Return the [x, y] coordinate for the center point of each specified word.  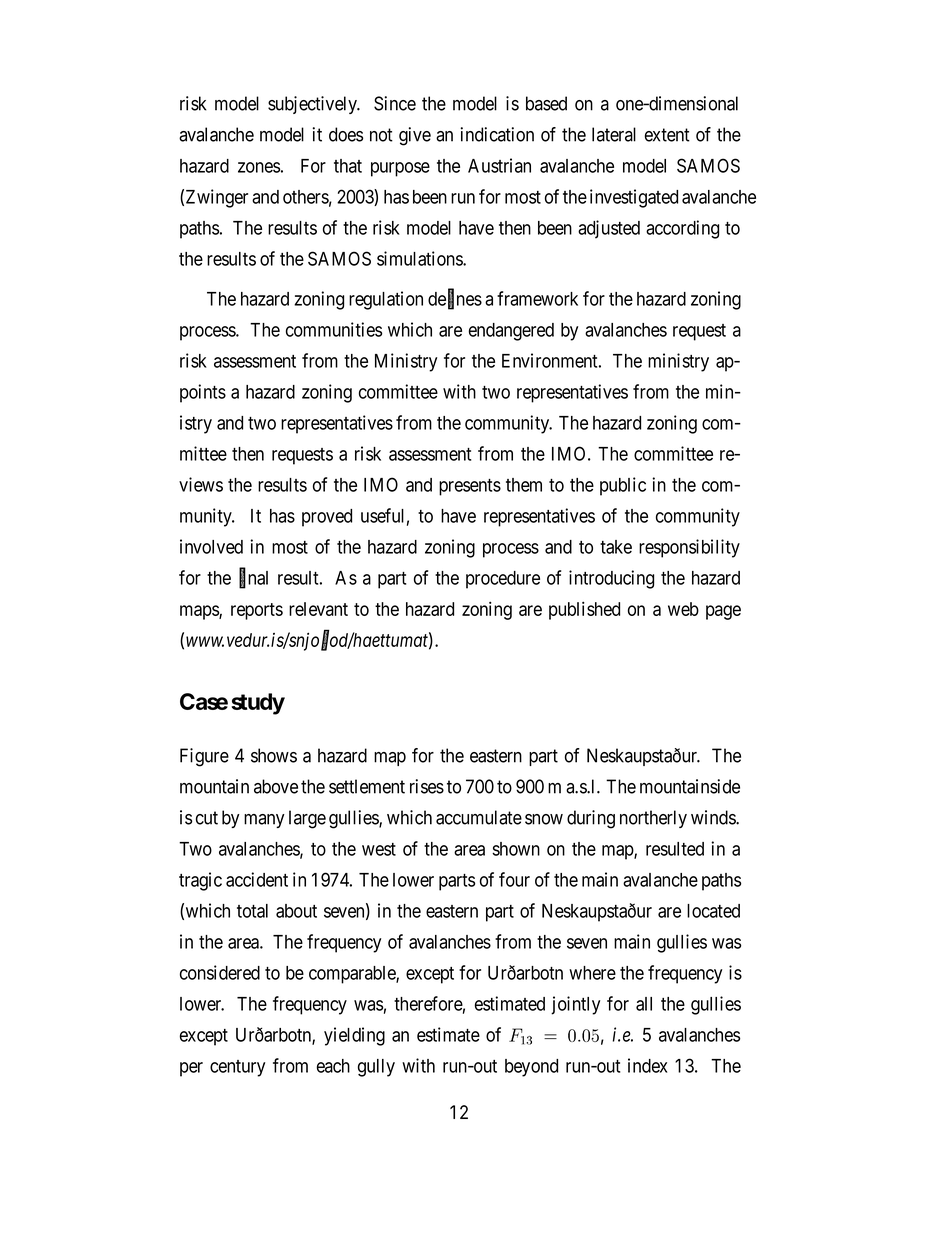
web [683, 609]
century [237, 1068]
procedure [503, 580]
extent [667, 135]
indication [497, 134]
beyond [531, 1068]
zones [259, 167]
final [253, 578]
